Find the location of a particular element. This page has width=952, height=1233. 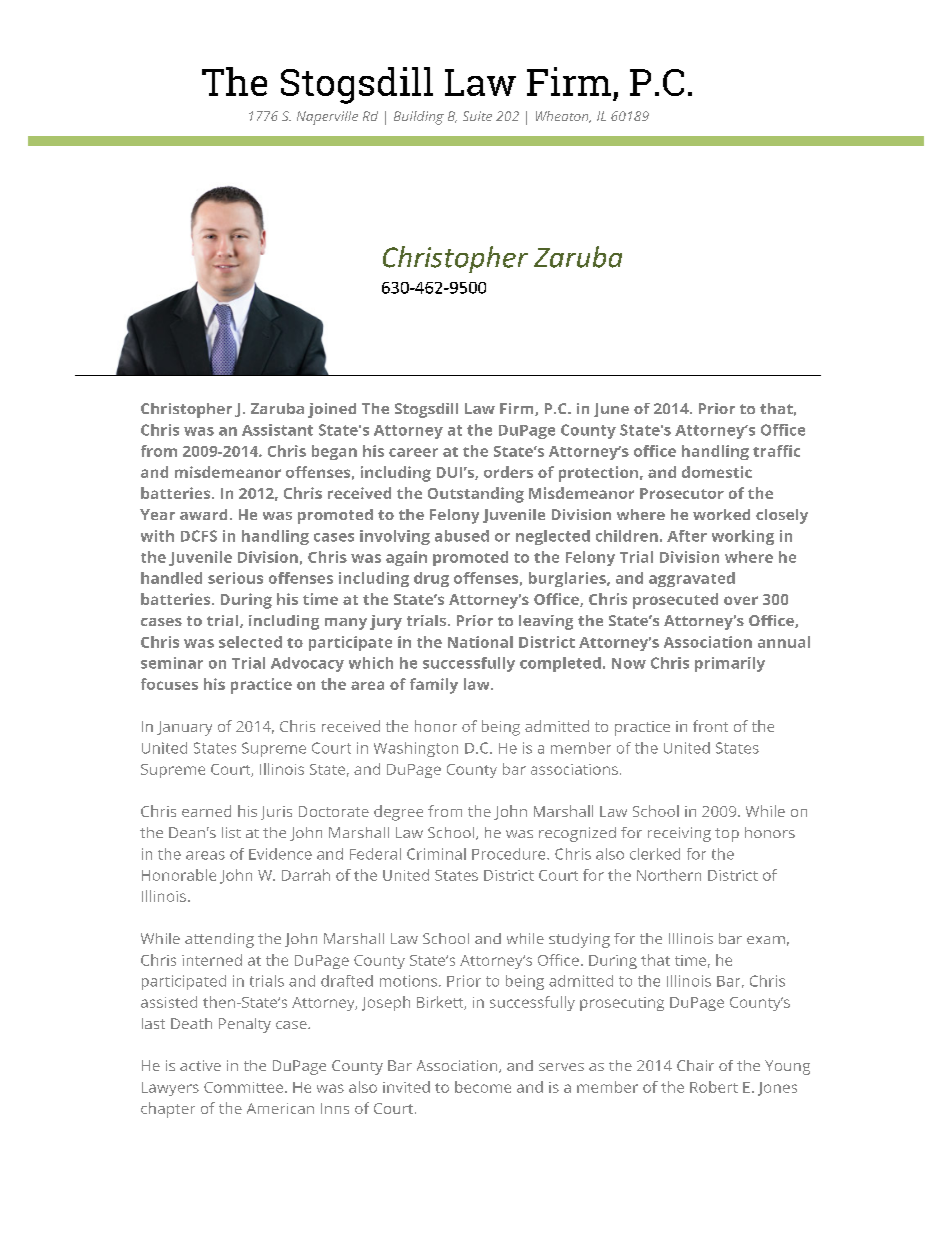

Suite is located at coordinates (477, 116).
